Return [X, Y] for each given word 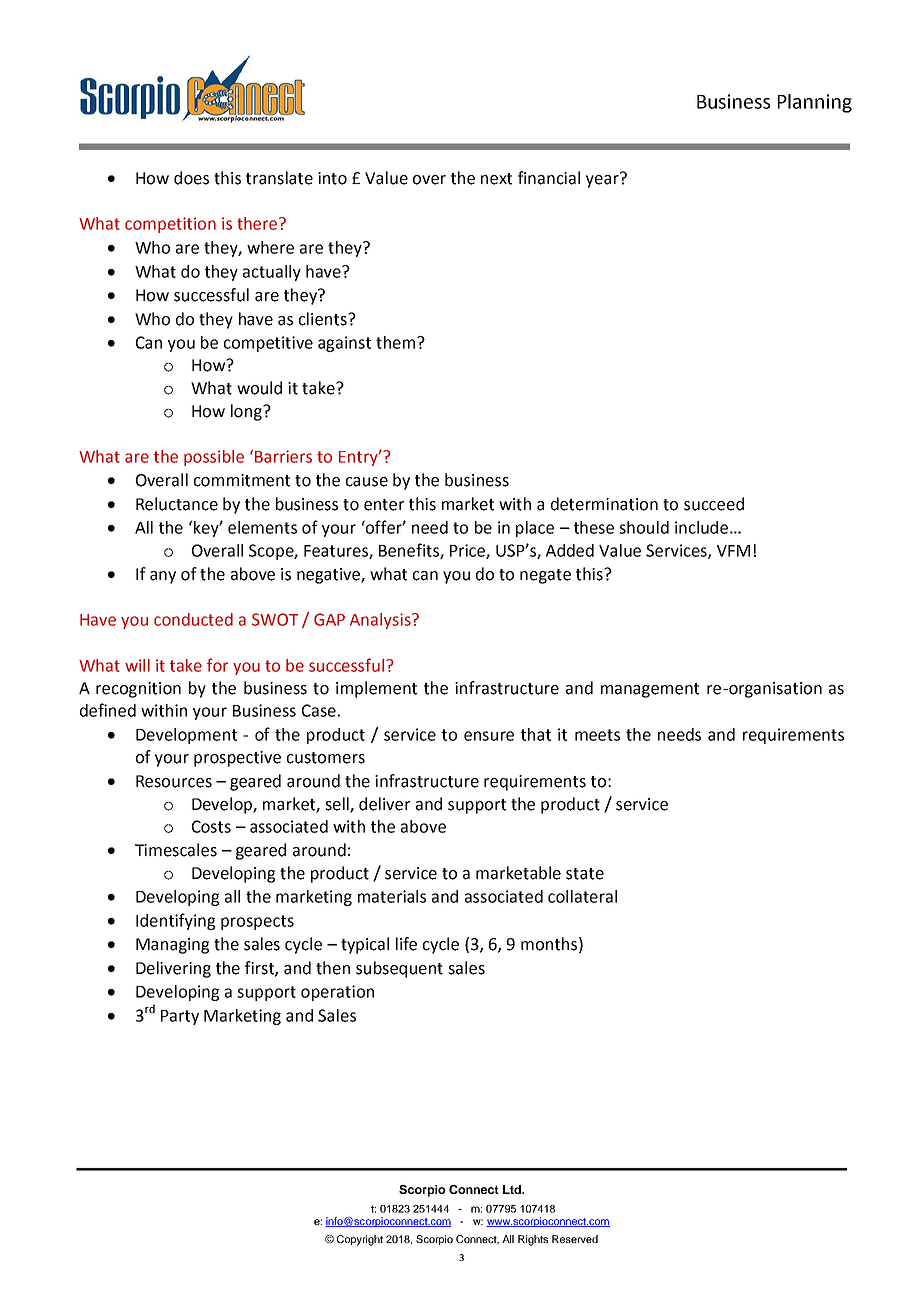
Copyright [360, 1240]
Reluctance [177, 504]
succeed [714, 504]
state [585, 874]
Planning [815, 103]
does [191, 178]
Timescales [176, 850]
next [496, 179]
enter [384, 505]
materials [392, 896]
